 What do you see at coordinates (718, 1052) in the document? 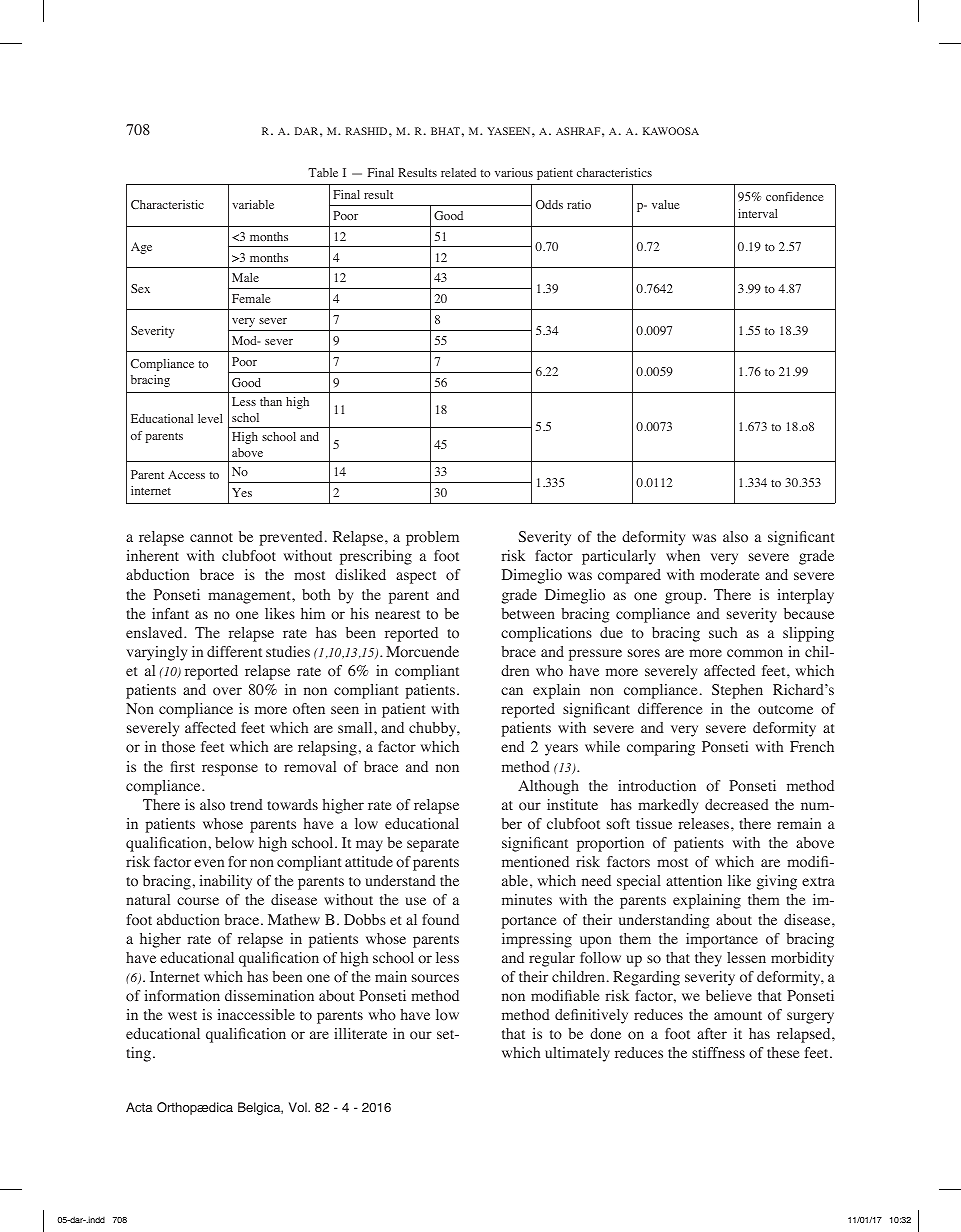
I see `stiffness` at bounding box center [718, 1052].
